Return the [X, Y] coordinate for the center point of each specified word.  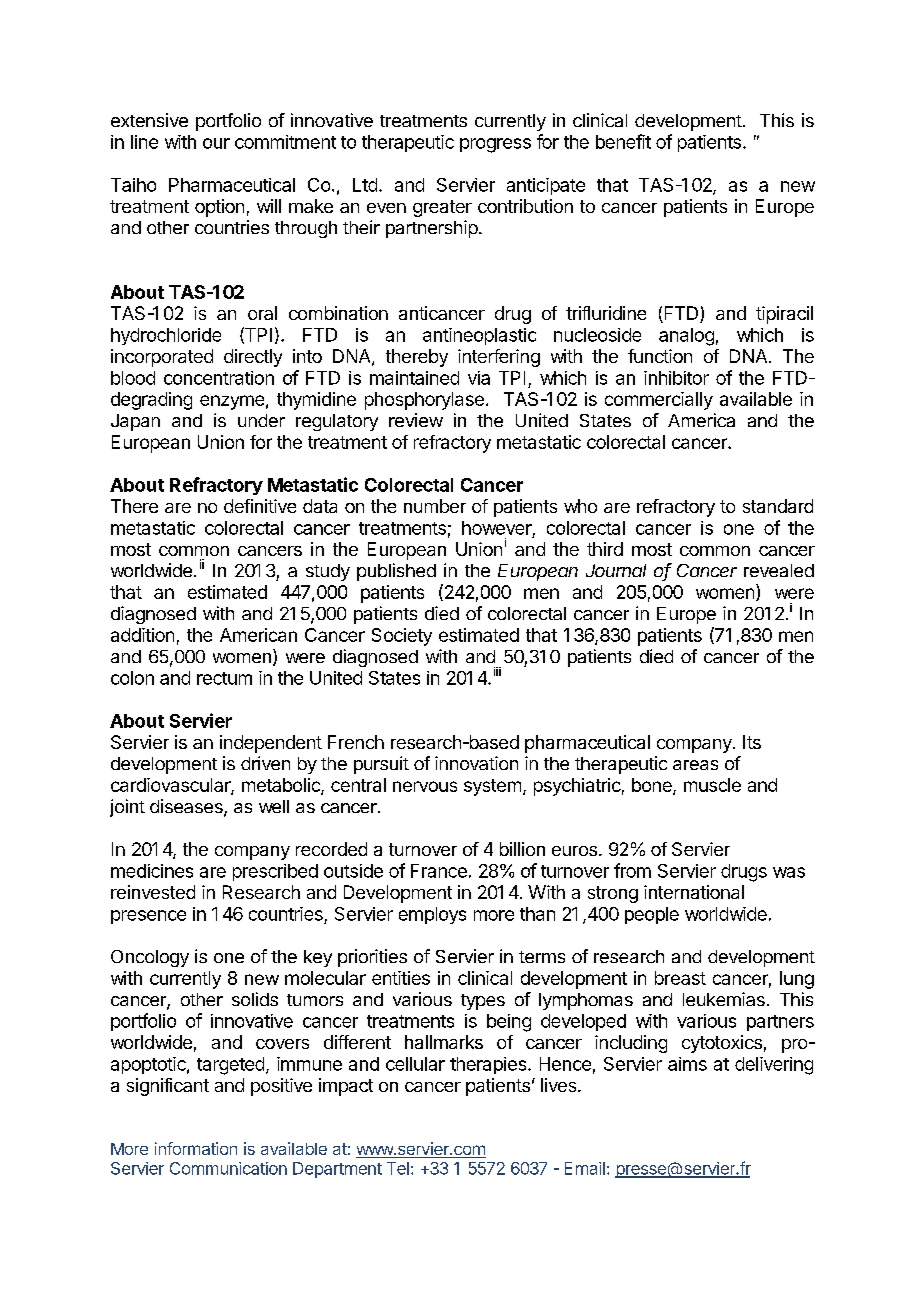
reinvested [153, 892]
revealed [779, 570]
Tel [398, 1168]
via [479, 378]
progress [495, 145]
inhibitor [676, 378]
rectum [224, 678]
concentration [219, 378]
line [144, 142]
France [439, 871]
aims [687, 1064]
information [196, 1148]
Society [402, 637]
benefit [623, 141]
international [694, 892]
